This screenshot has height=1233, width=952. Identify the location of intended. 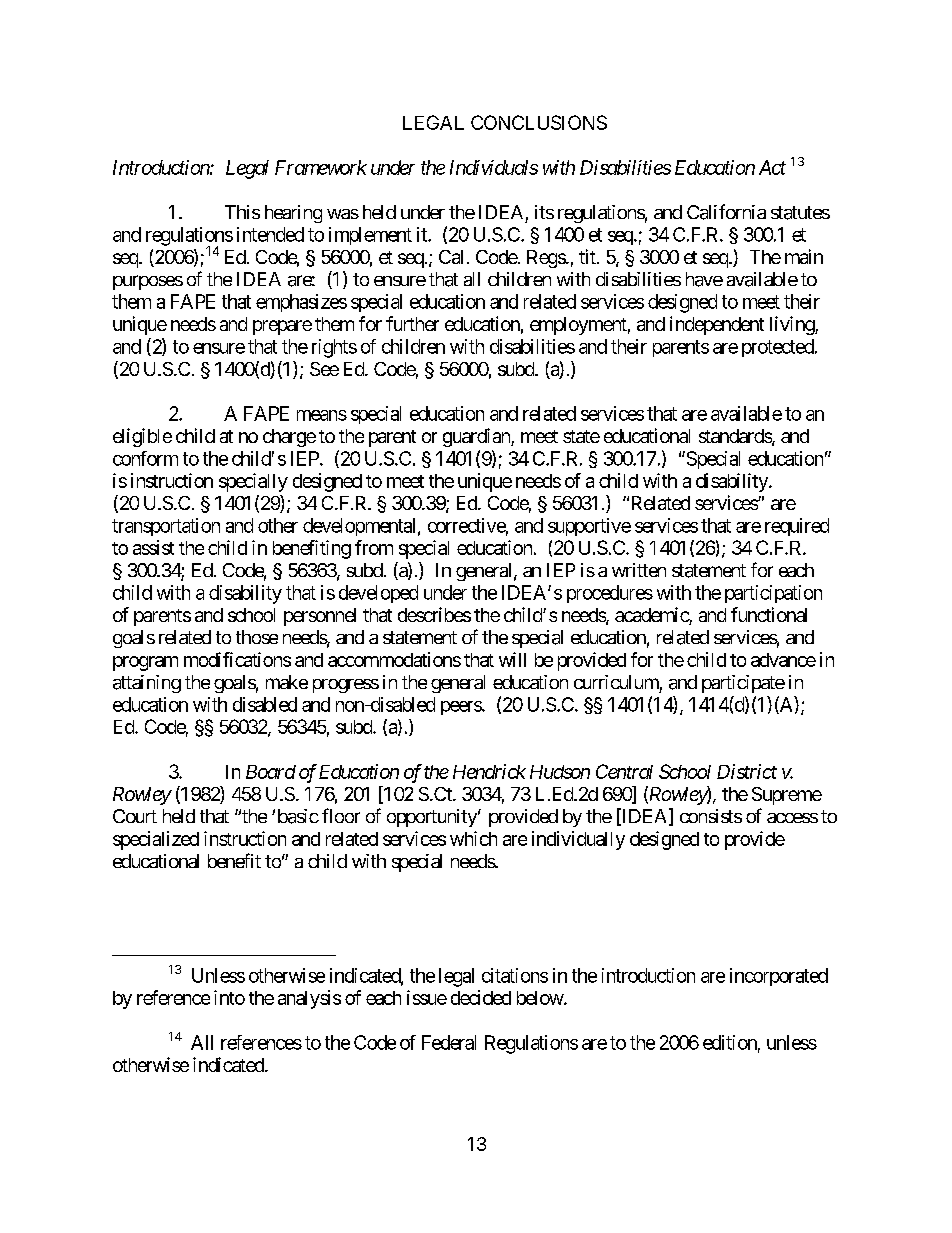
(270, 234).
